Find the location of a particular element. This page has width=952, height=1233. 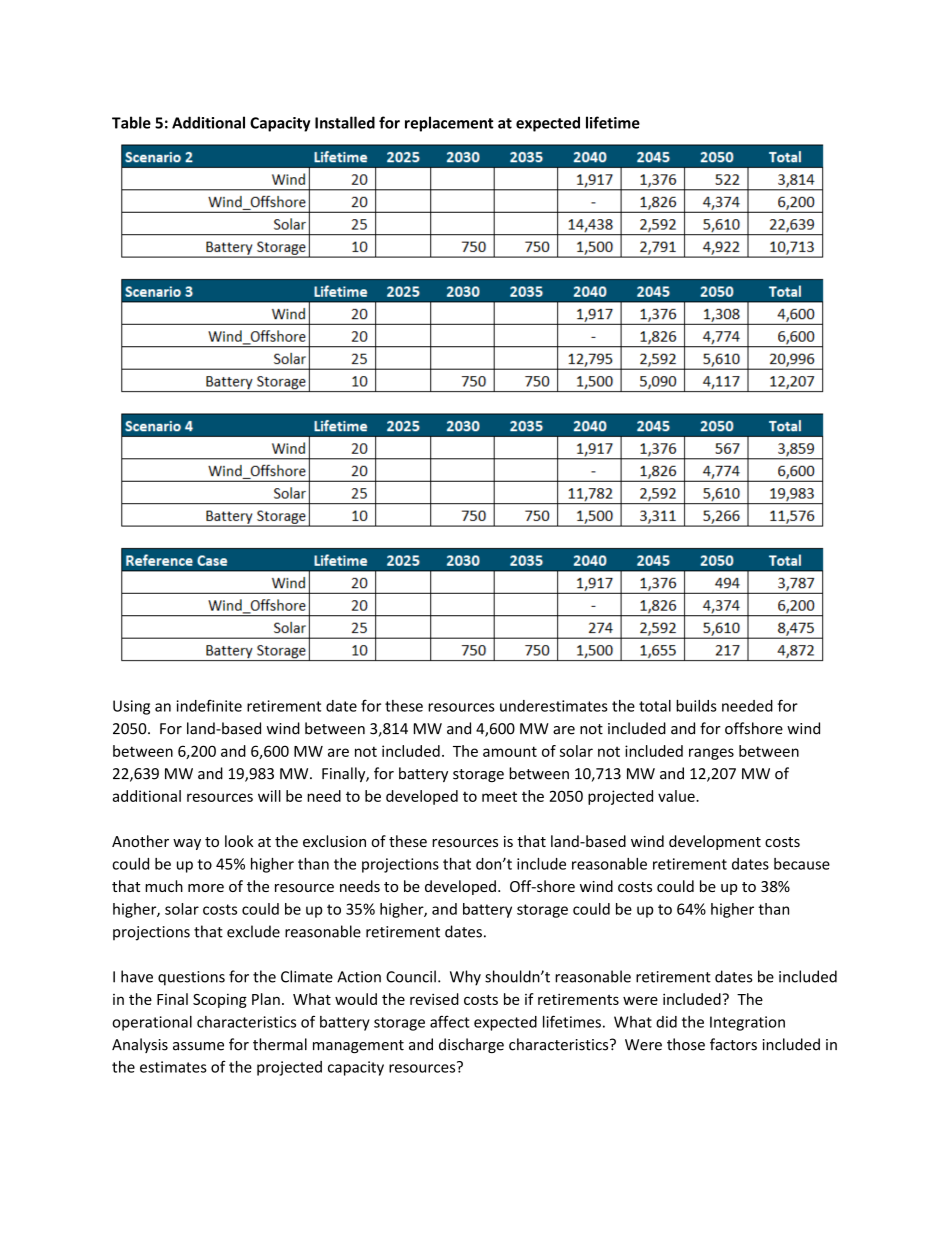

replacement is located at coordinates (449, 124).
